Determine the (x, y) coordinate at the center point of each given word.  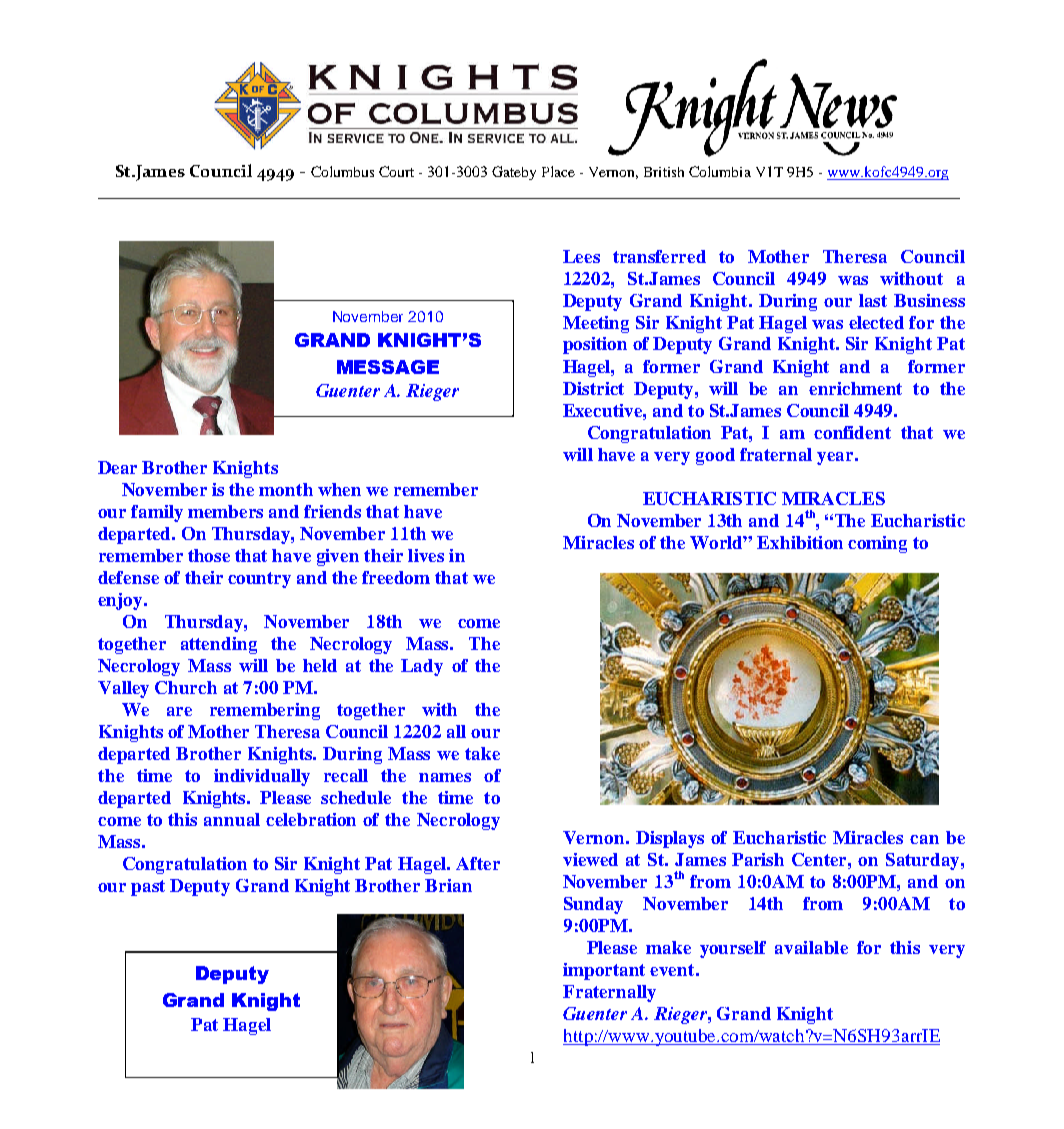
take (482, 753)
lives (426, 555)
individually (262, 777)
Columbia (720, 171)
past (148, 888)
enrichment (855, 388)
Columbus (342, 171)
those (209, 555)
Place (558, 171)
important (604, 971)
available (811, 947)
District (593, 388)
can (924, 839)
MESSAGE (388, 367)
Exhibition (800, 542)
